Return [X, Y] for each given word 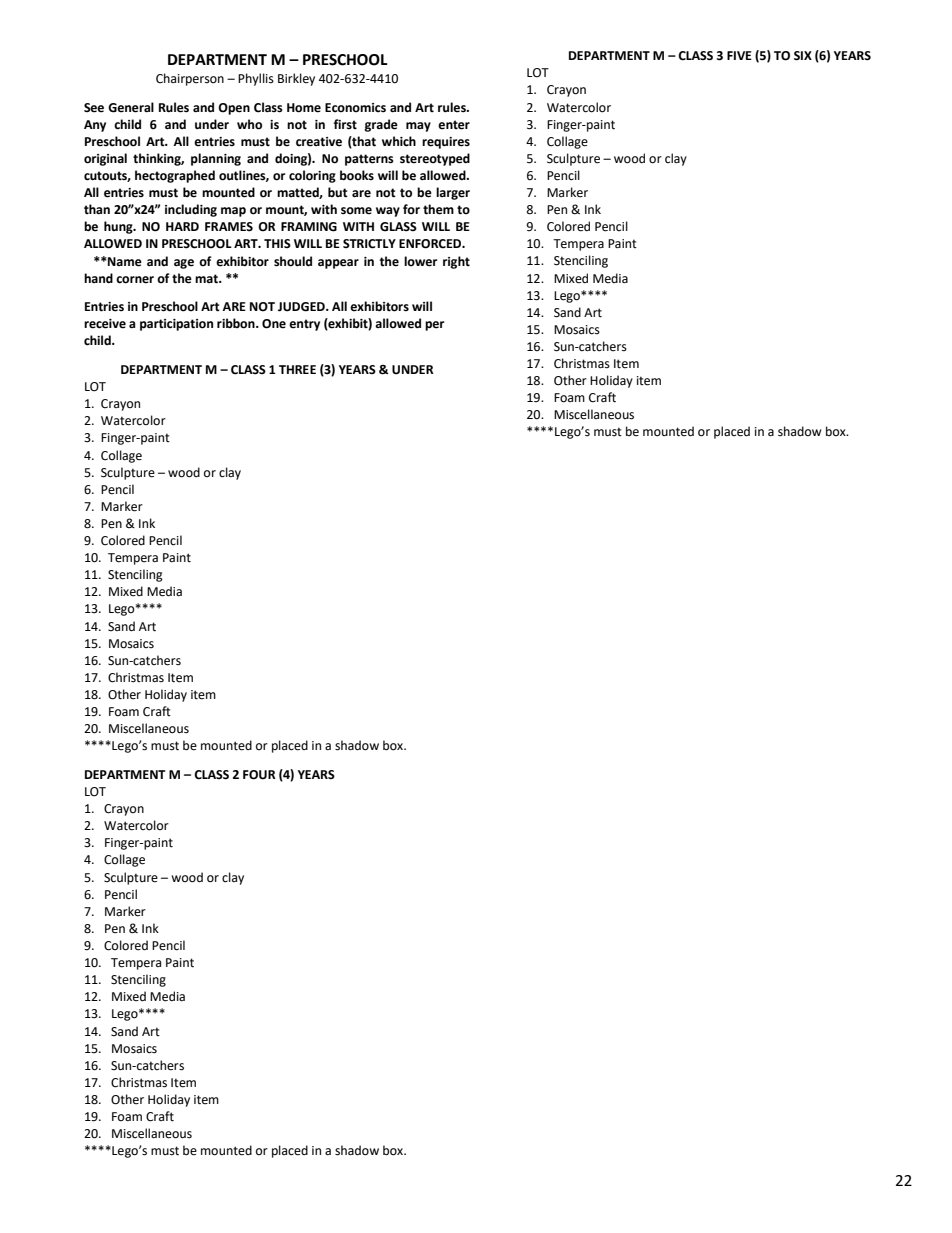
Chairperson [190, 79]
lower [420, 261]
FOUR [259, 775]
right [456, 262]
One [274, 324]
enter [454, 125]
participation [176, 325]
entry [304, 325]
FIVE [739, 55]
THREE [297, 369]
